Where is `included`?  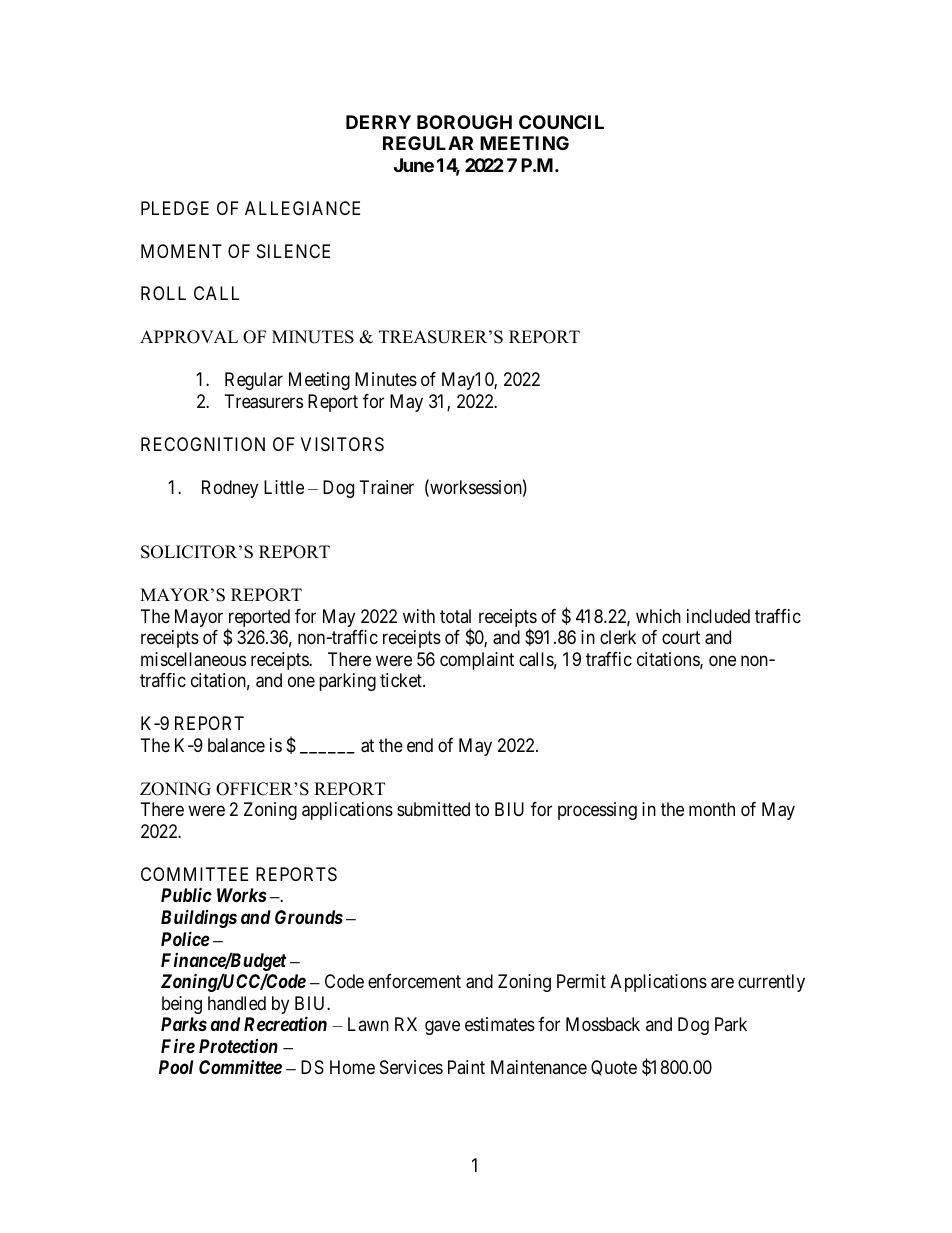
included is located at coordinates (718, 616).
